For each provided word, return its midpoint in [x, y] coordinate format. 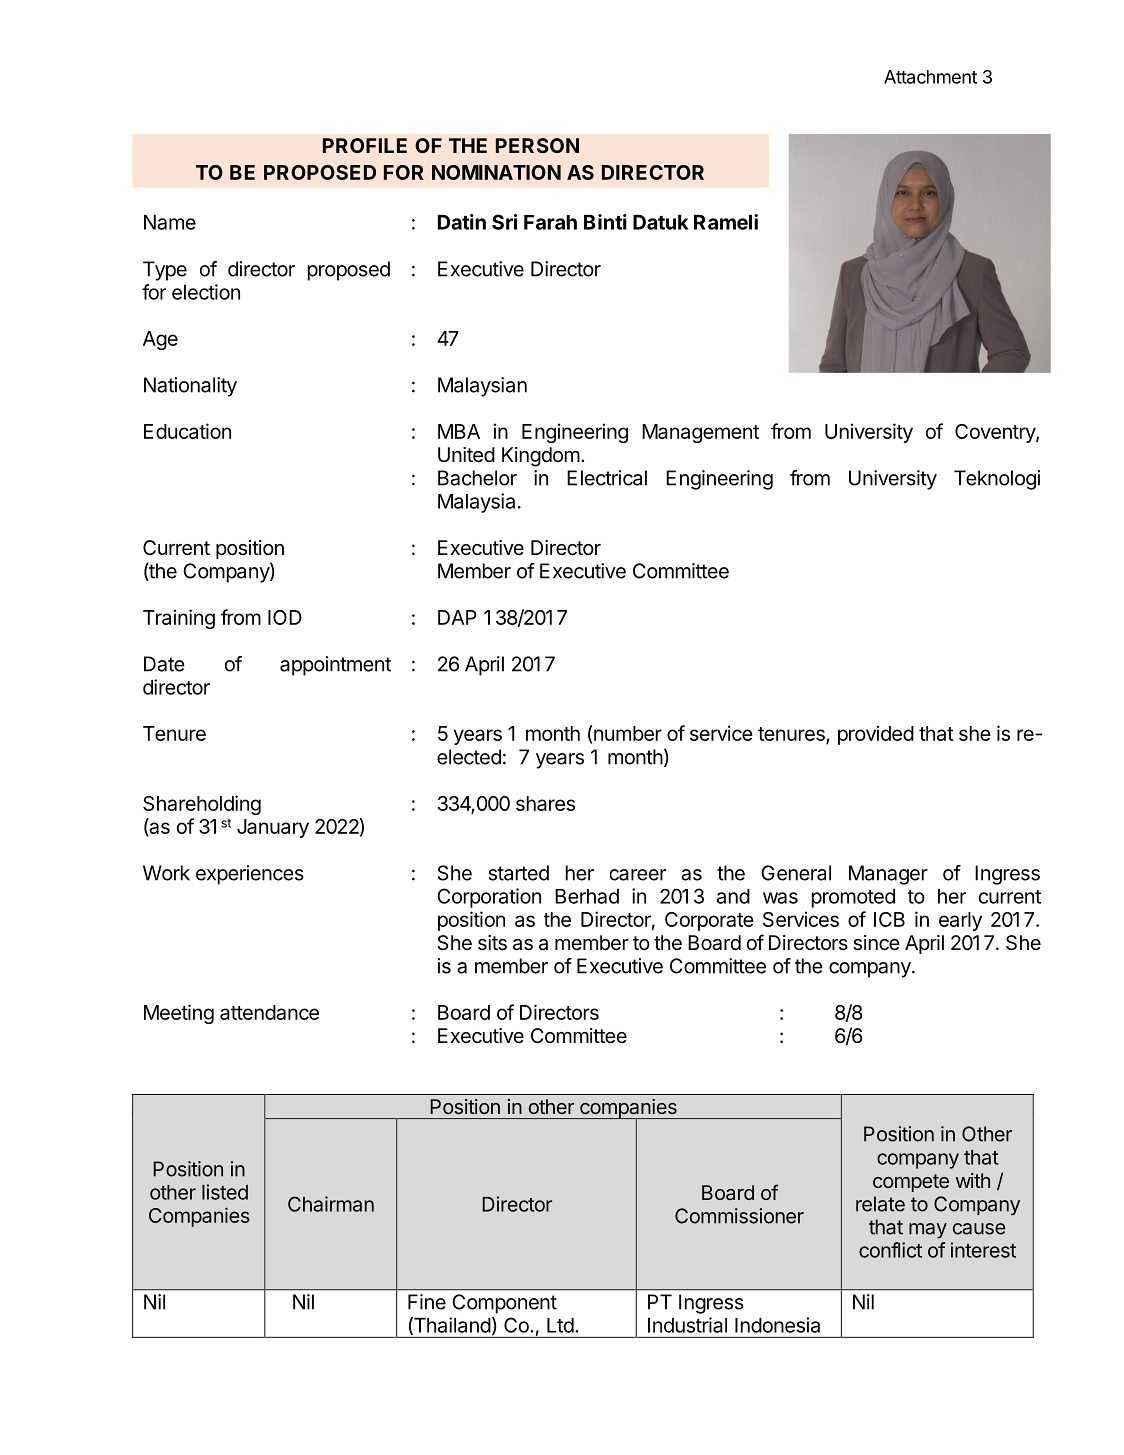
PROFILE [365, 145]
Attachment [930, 77]
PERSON [537, 145]
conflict [890, 1250]
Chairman [331, 1204]
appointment [335, 666]
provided [876, 735]
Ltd [560, 1325]
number [628, 733]
